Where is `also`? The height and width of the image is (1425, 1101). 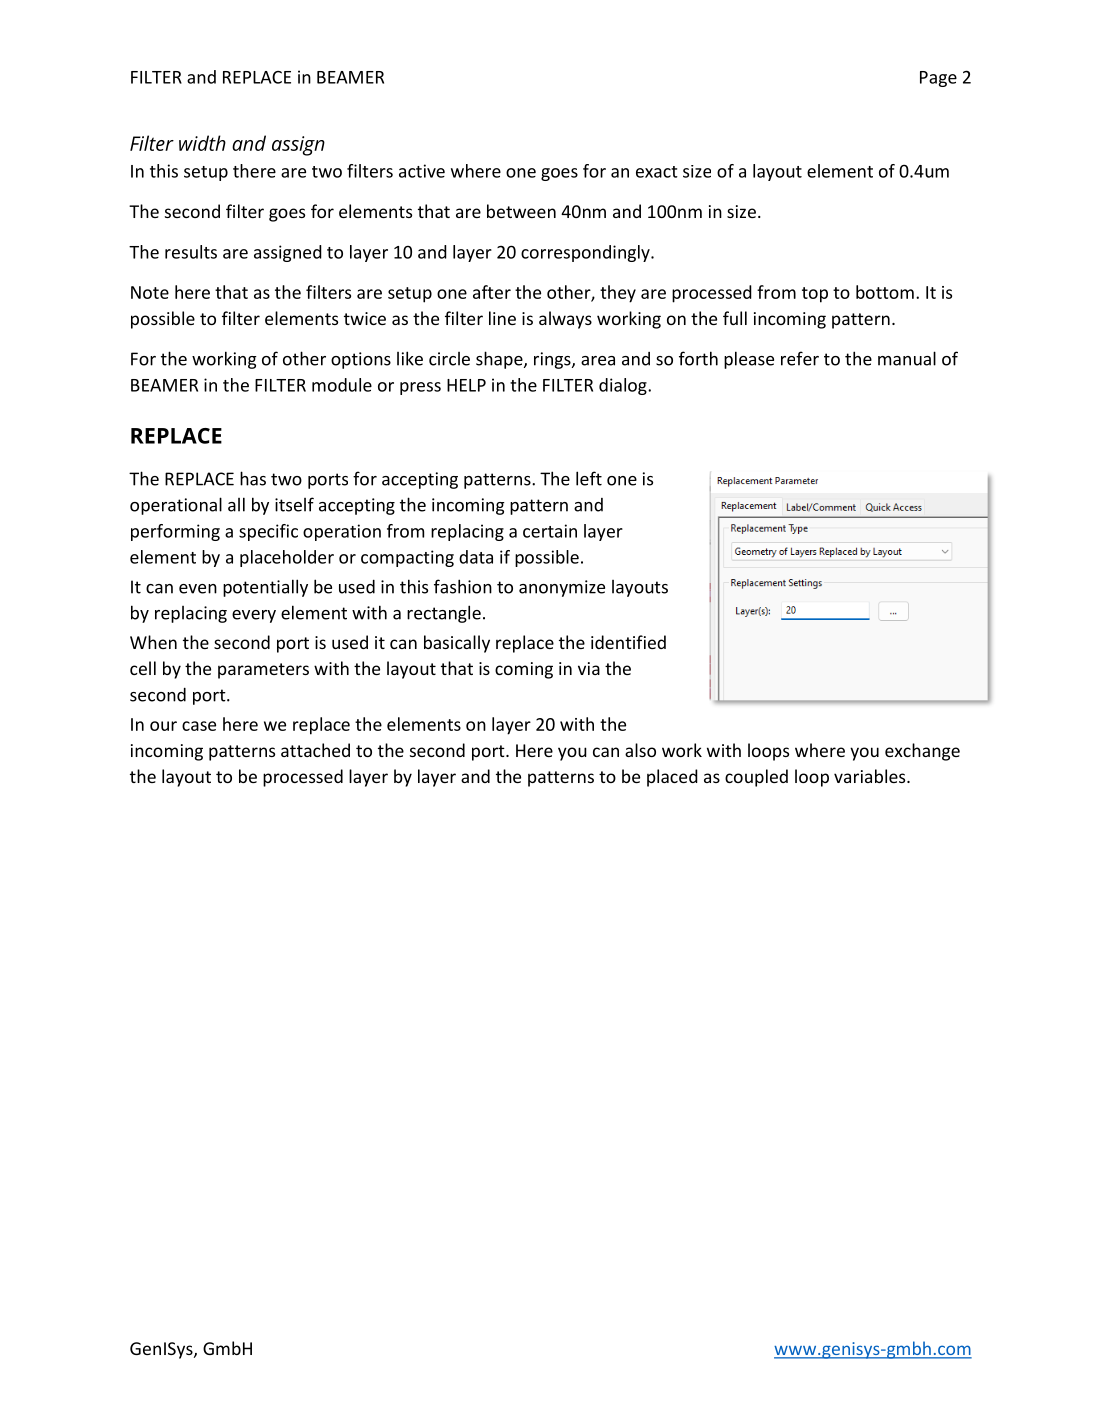
also is located at coordinates (640, 750).
